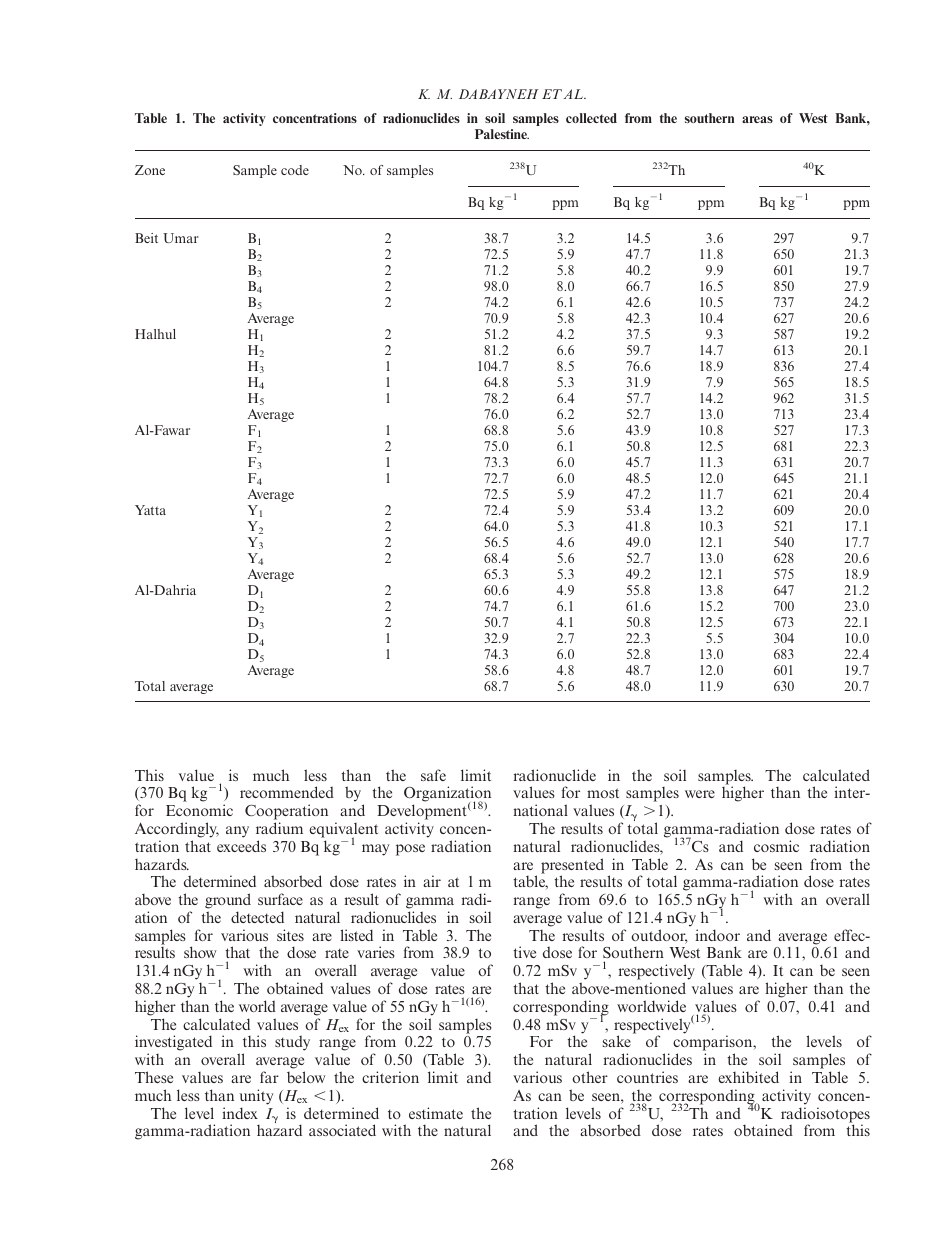  Describe the element at coordinates (433, 775) in the screenshot. I see `safe` at that location.
